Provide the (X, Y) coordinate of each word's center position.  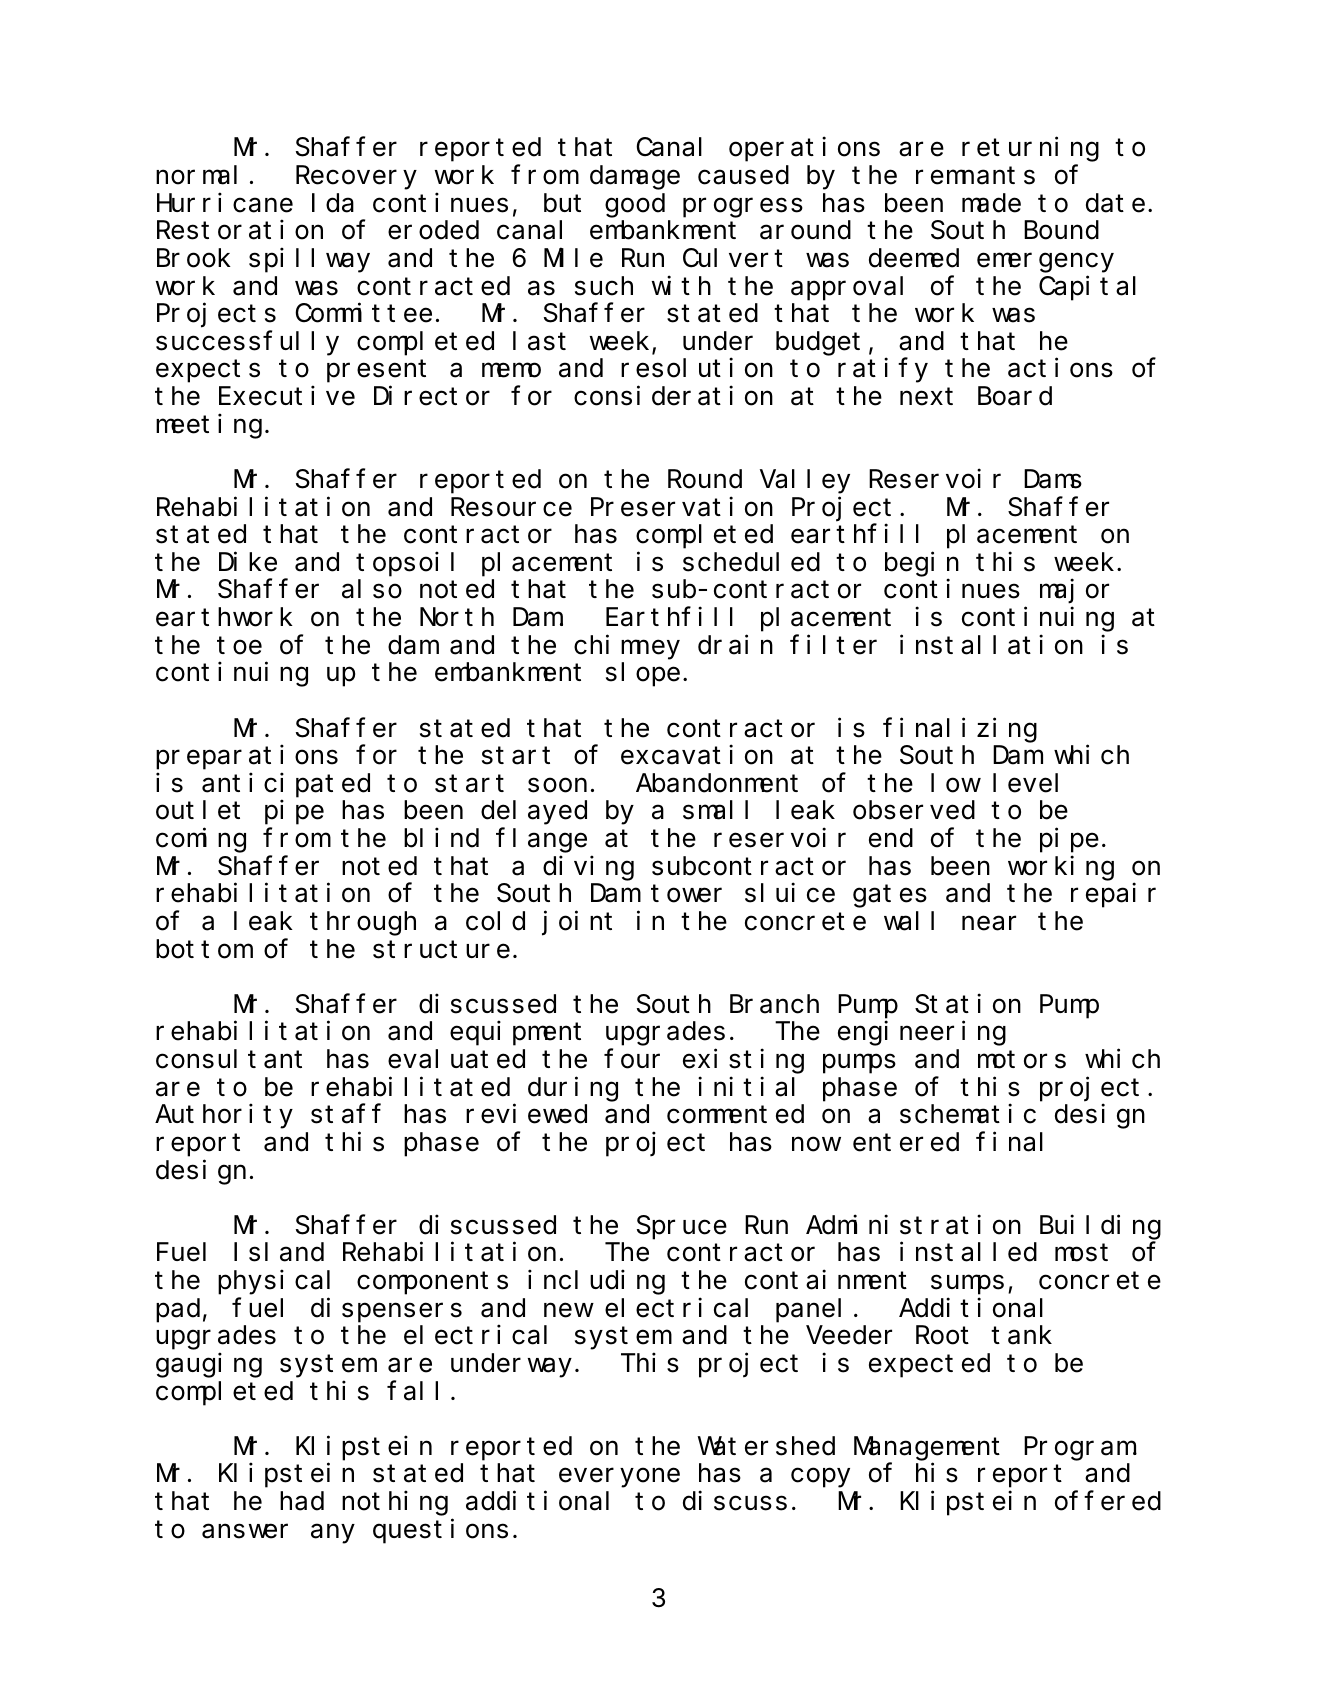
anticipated (286, 785)
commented (735, 1114)
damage (635, 178)
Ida (333, 203)
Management (927, 1449)
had (302, 1501)
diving (588, 868)
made (991, 203)
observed (914, 810)
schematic (968, 1114)
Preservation (682, 507)
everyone (619, 1478)
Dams (1053, 480)
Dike (248, 562)
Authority (224, 1116)
